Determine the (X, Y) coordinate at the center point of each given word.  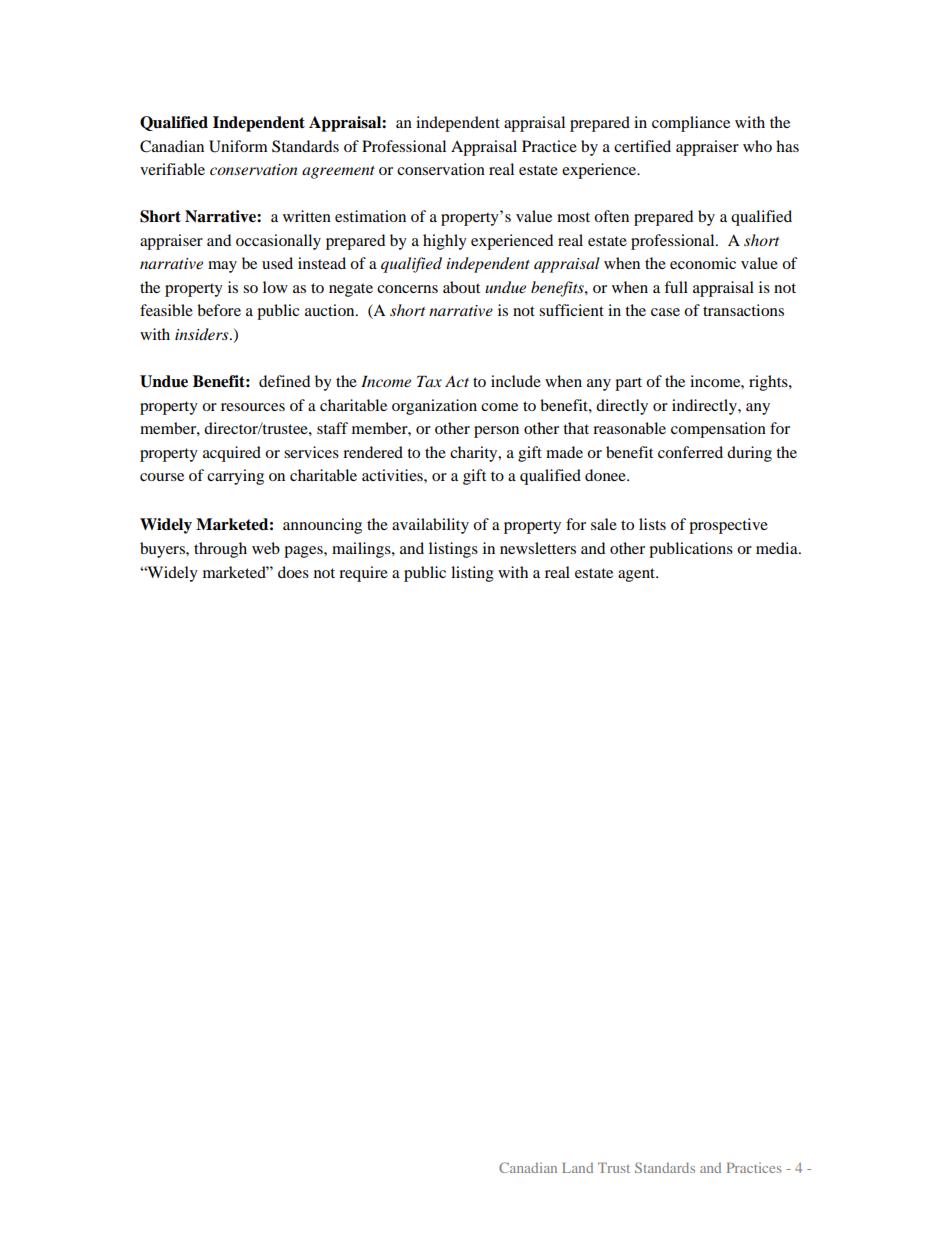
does (293, 572)
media (778, 548)
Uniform (238, 146)
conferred (690, 452)
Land (577, 1167)
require (363, 574)
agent (638, 575)
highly (445, 242)
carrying (235, 477)
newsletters (538, 548)
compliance (691, 124)
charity (475, 454)
